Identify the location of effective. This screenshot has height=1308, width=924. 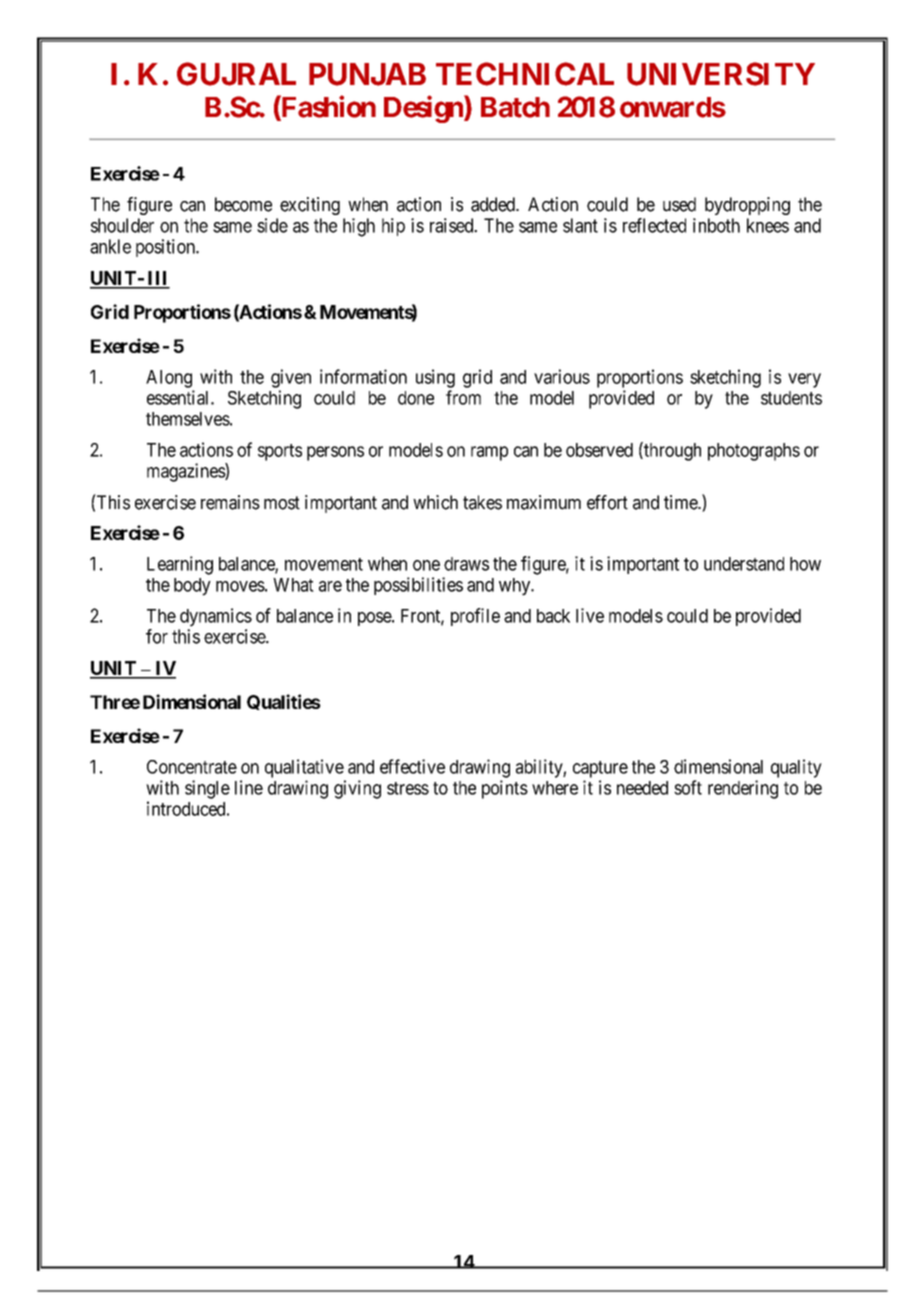
(412, 766).
